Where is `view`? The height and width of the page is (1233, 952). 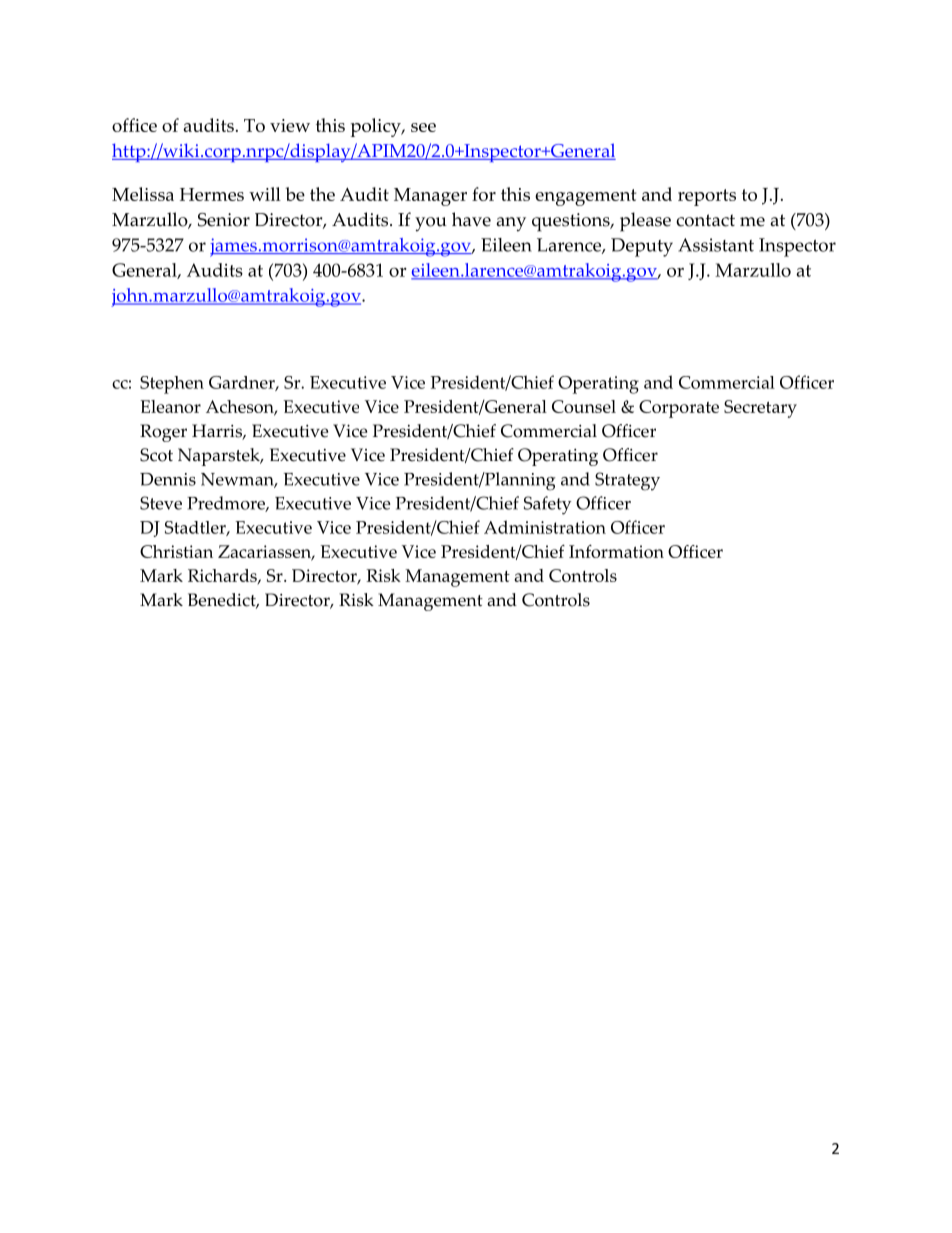 view is located at coordinates (290, 125).
